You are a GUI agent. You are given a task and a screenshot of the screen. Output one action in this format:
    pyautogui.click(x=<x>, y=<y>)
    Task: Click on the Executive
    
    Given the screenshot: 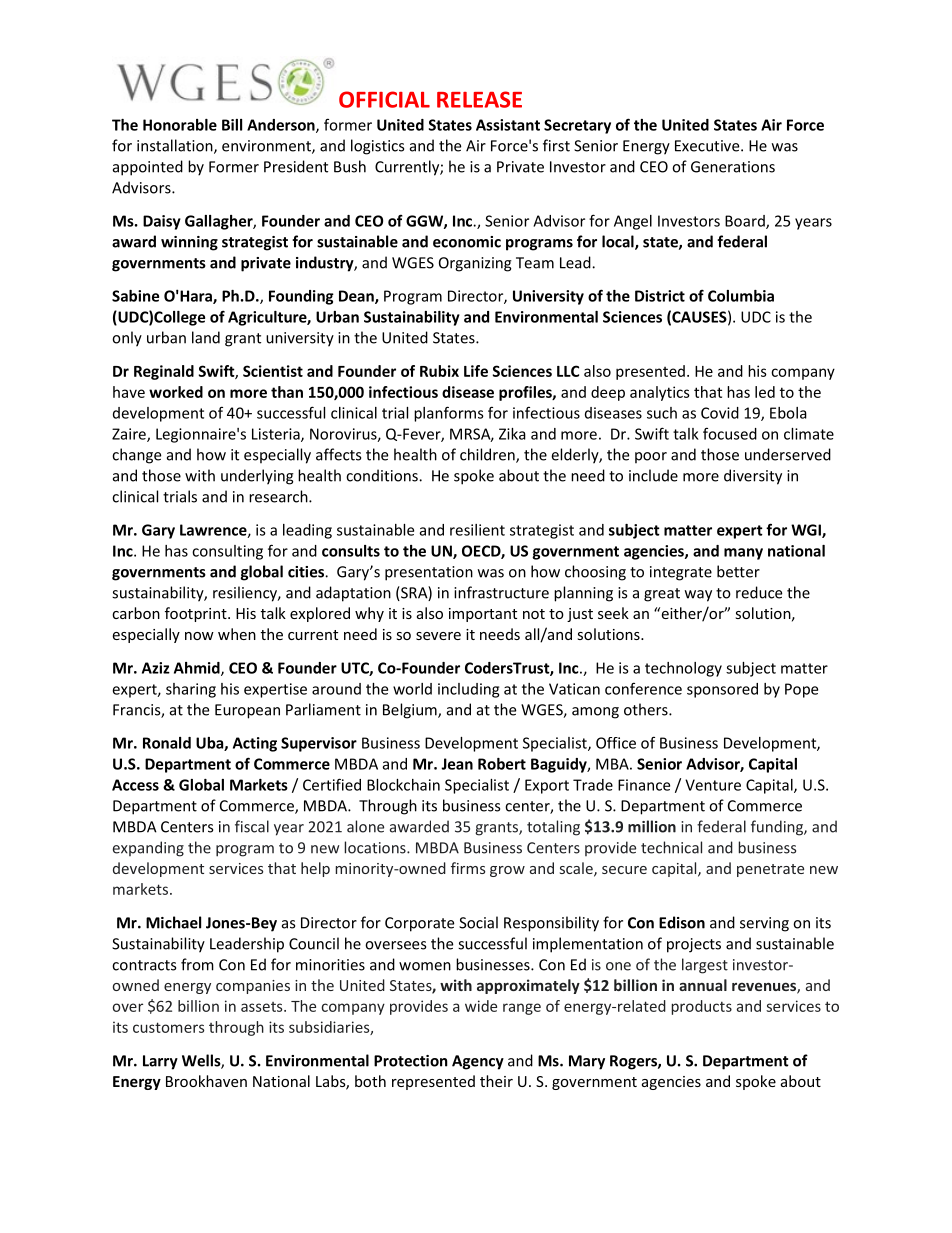 What is the action you would take?
    pyautogui.click(x=708, y=146)
